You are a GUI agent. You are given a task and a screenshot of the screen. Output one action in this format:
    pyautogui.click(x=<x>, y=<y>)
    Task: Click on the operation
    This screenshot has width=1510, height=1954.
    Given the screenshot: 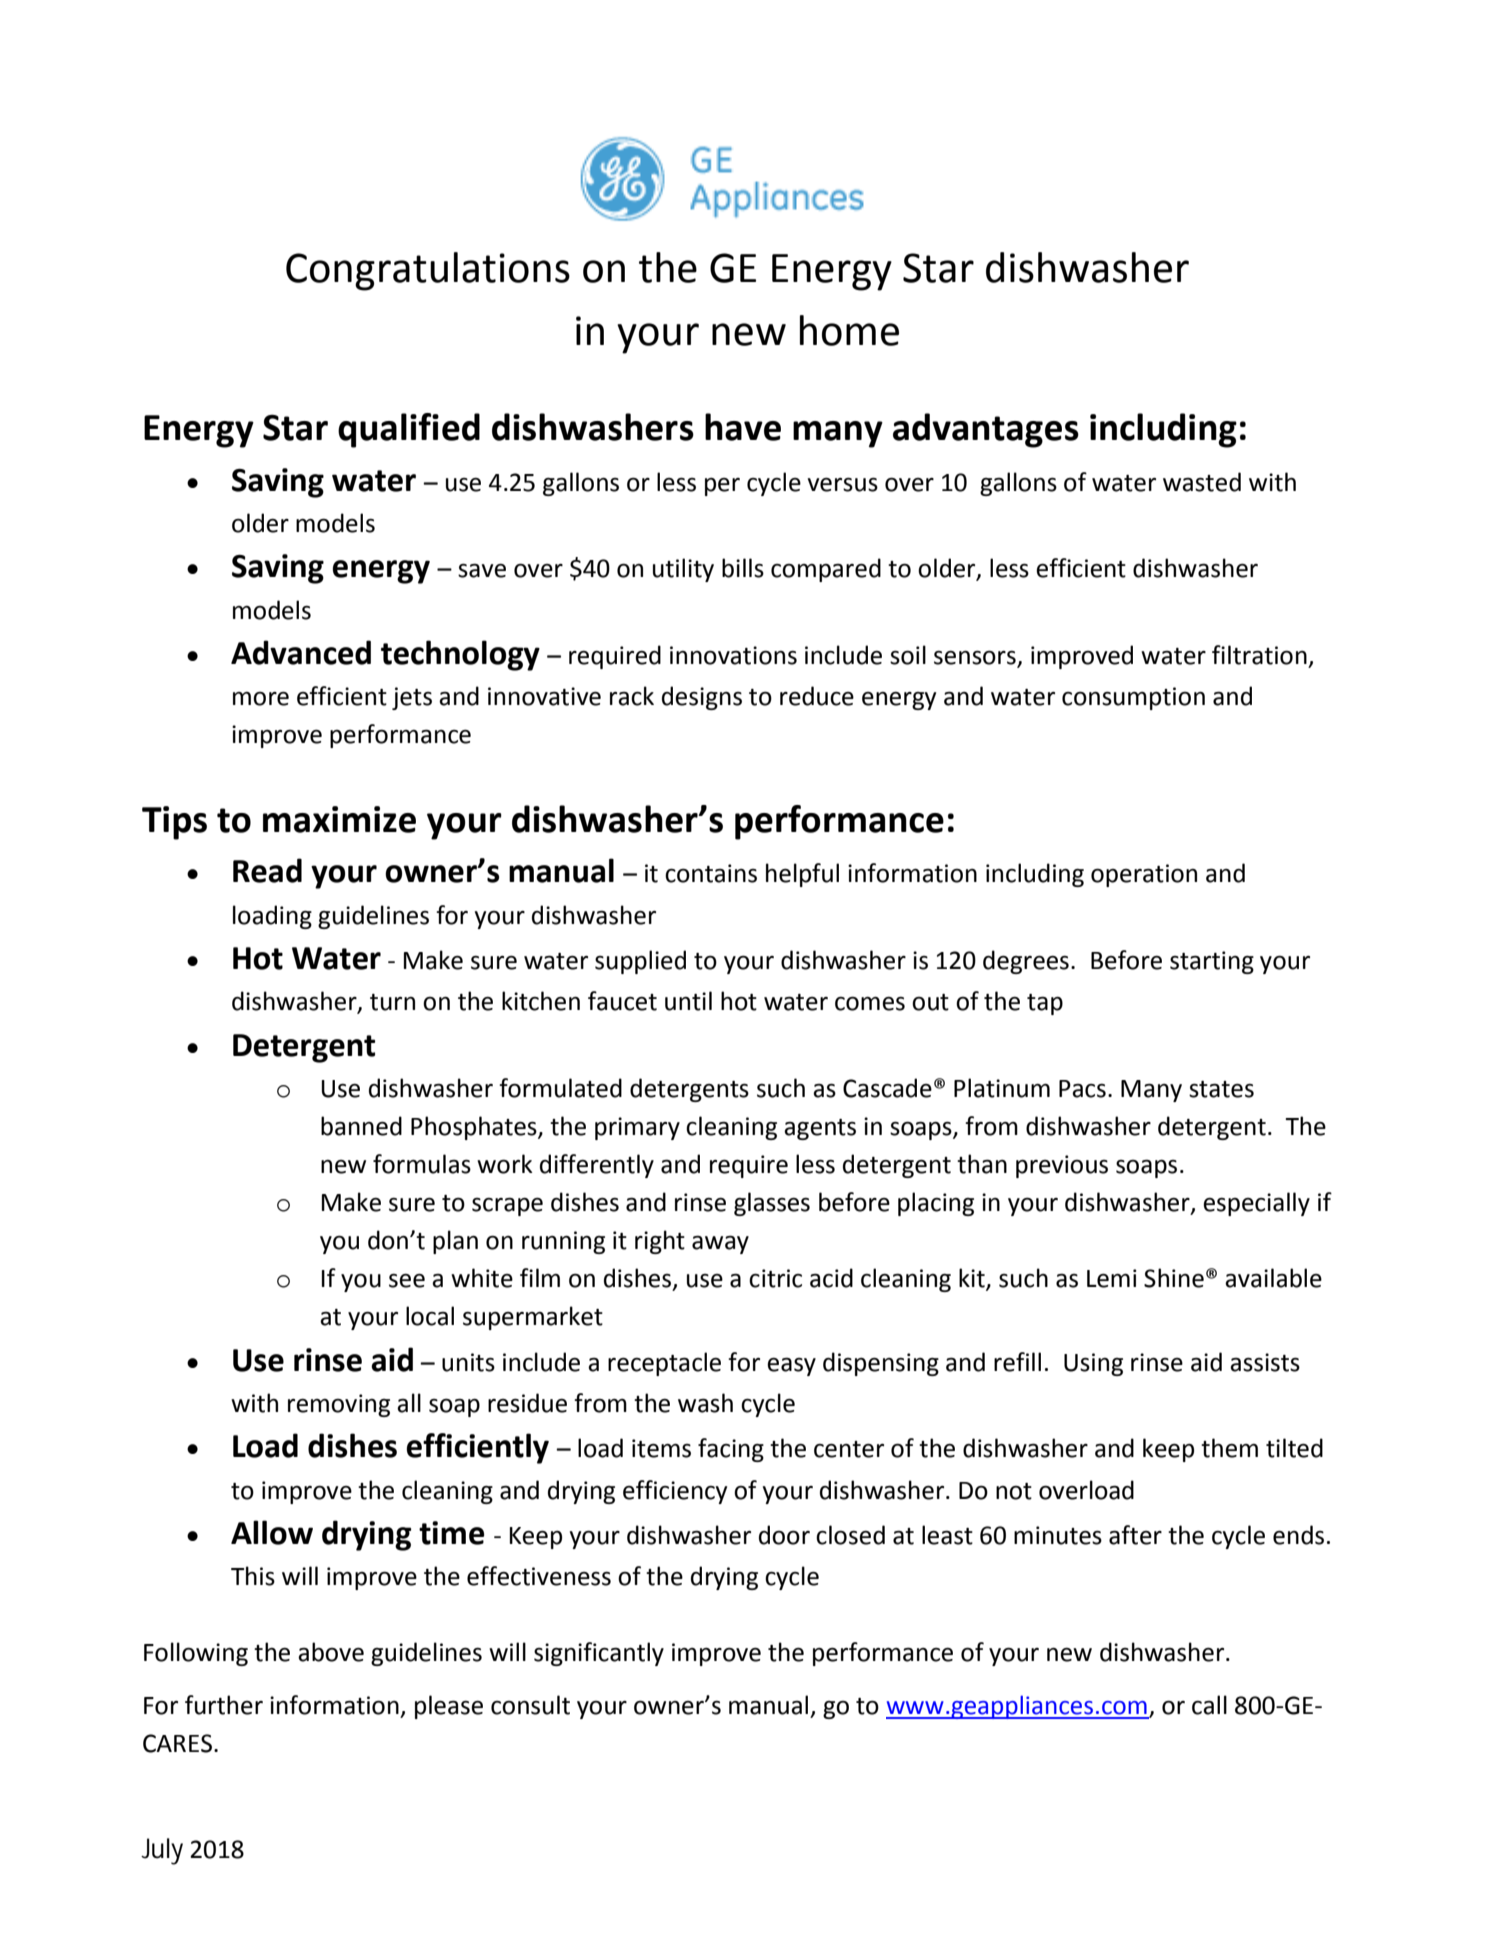 What is the action you would take?
    pyautogui.click(x=1144, y=875)
